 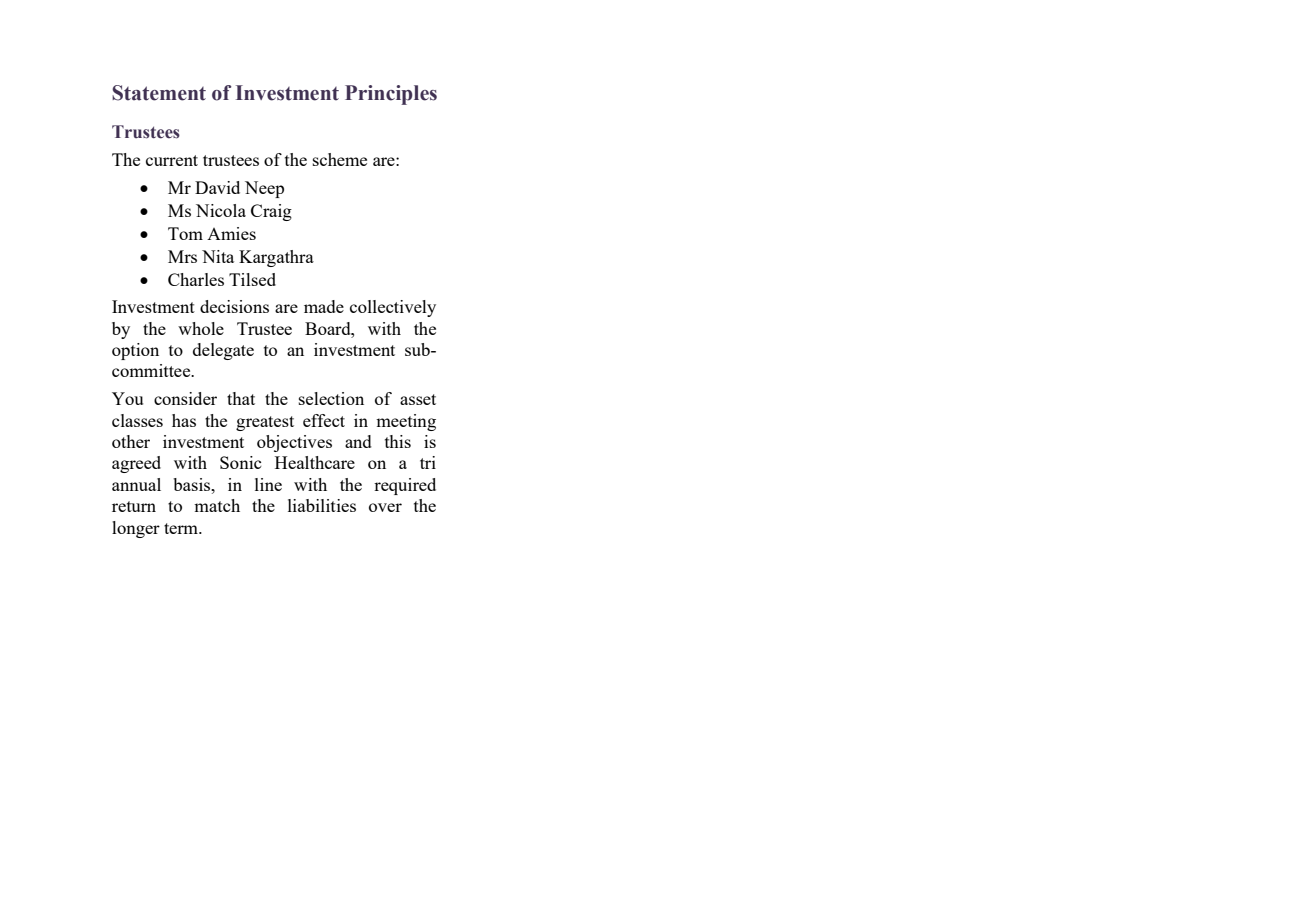 What do you see at coordinates (159, 93) in the screenshot?
I see `Statement` at bounding box center [159, 93].
